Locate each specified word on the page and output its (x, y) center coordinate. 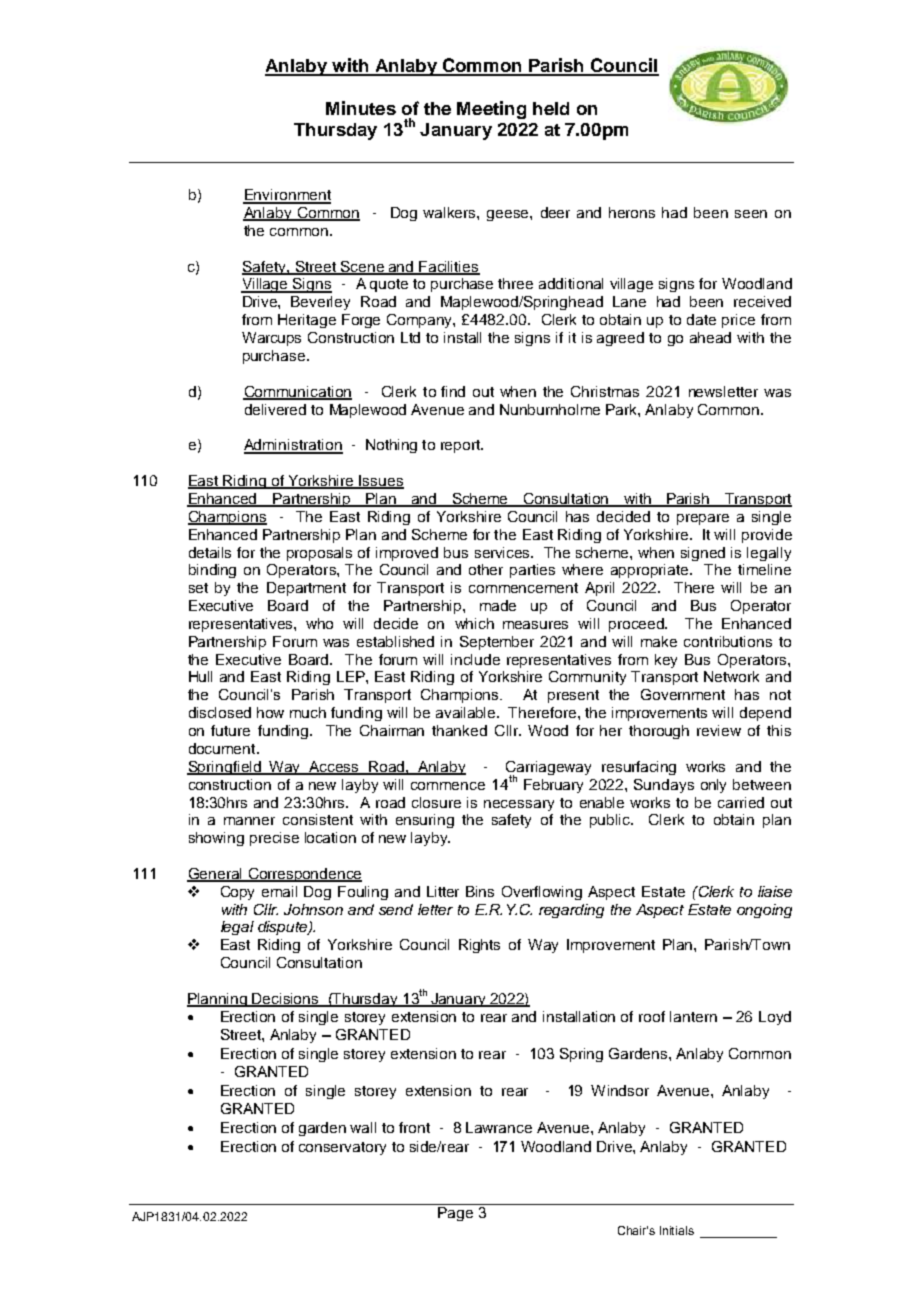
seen (751, 214)
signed (703, 554)
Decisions (285, 1000)
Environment (287, 196)
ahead (710, 337)
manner (249, 821)
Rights (479, 946)
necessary (519, 805)
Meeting (491, 110)
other (486, 569)
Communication (297, 392)
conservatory (342, 1148)
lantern (693, 1016)
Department (306, 589)
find (453, 391)
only (713, 786)
